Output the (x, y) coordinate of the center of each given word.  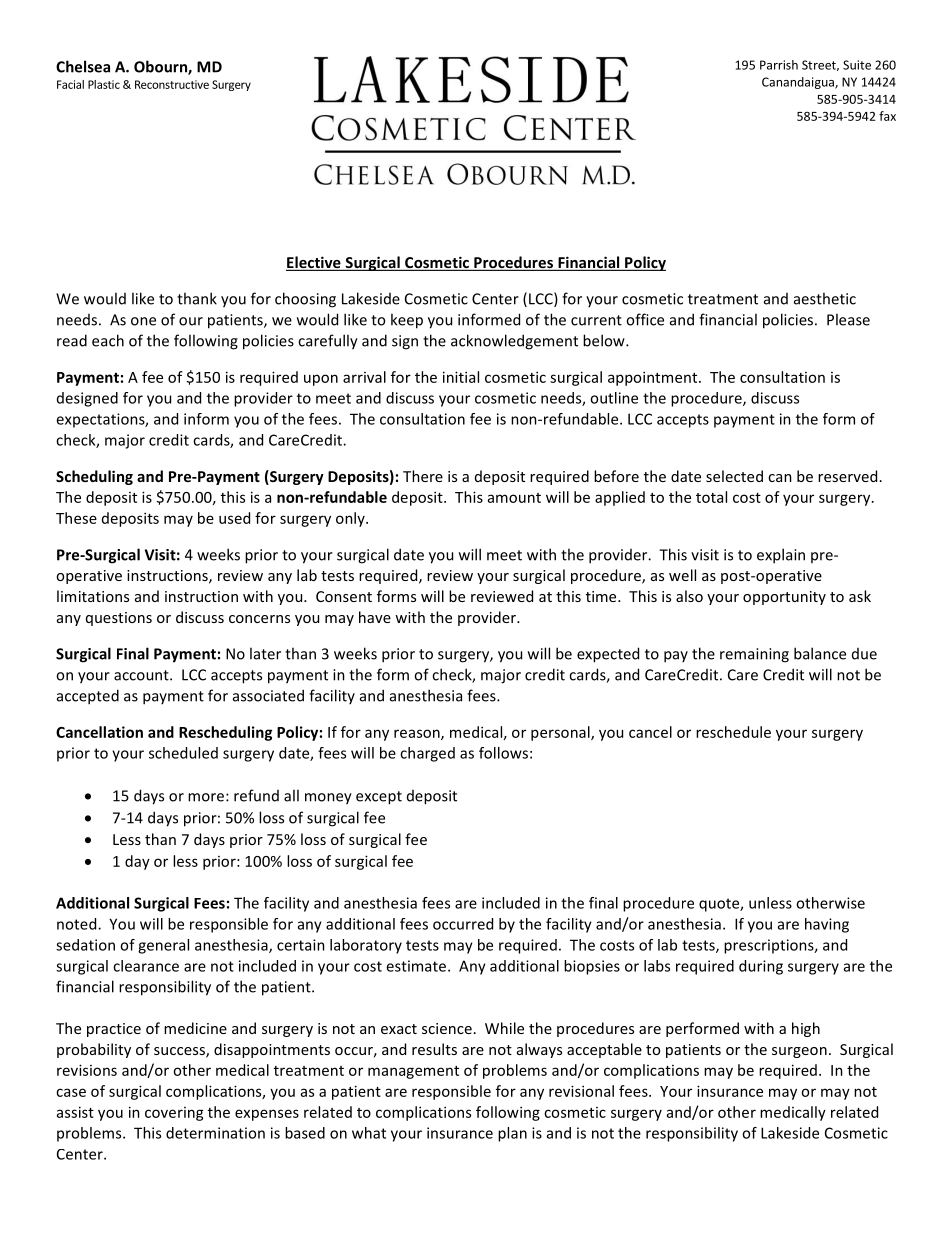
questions (119, 619)
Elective (314, 263)
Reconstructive (172, 84)
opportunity (784, 598)
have (375, 617)
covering (174, 1114)
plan (512, 1134)
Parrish (779, 65)
